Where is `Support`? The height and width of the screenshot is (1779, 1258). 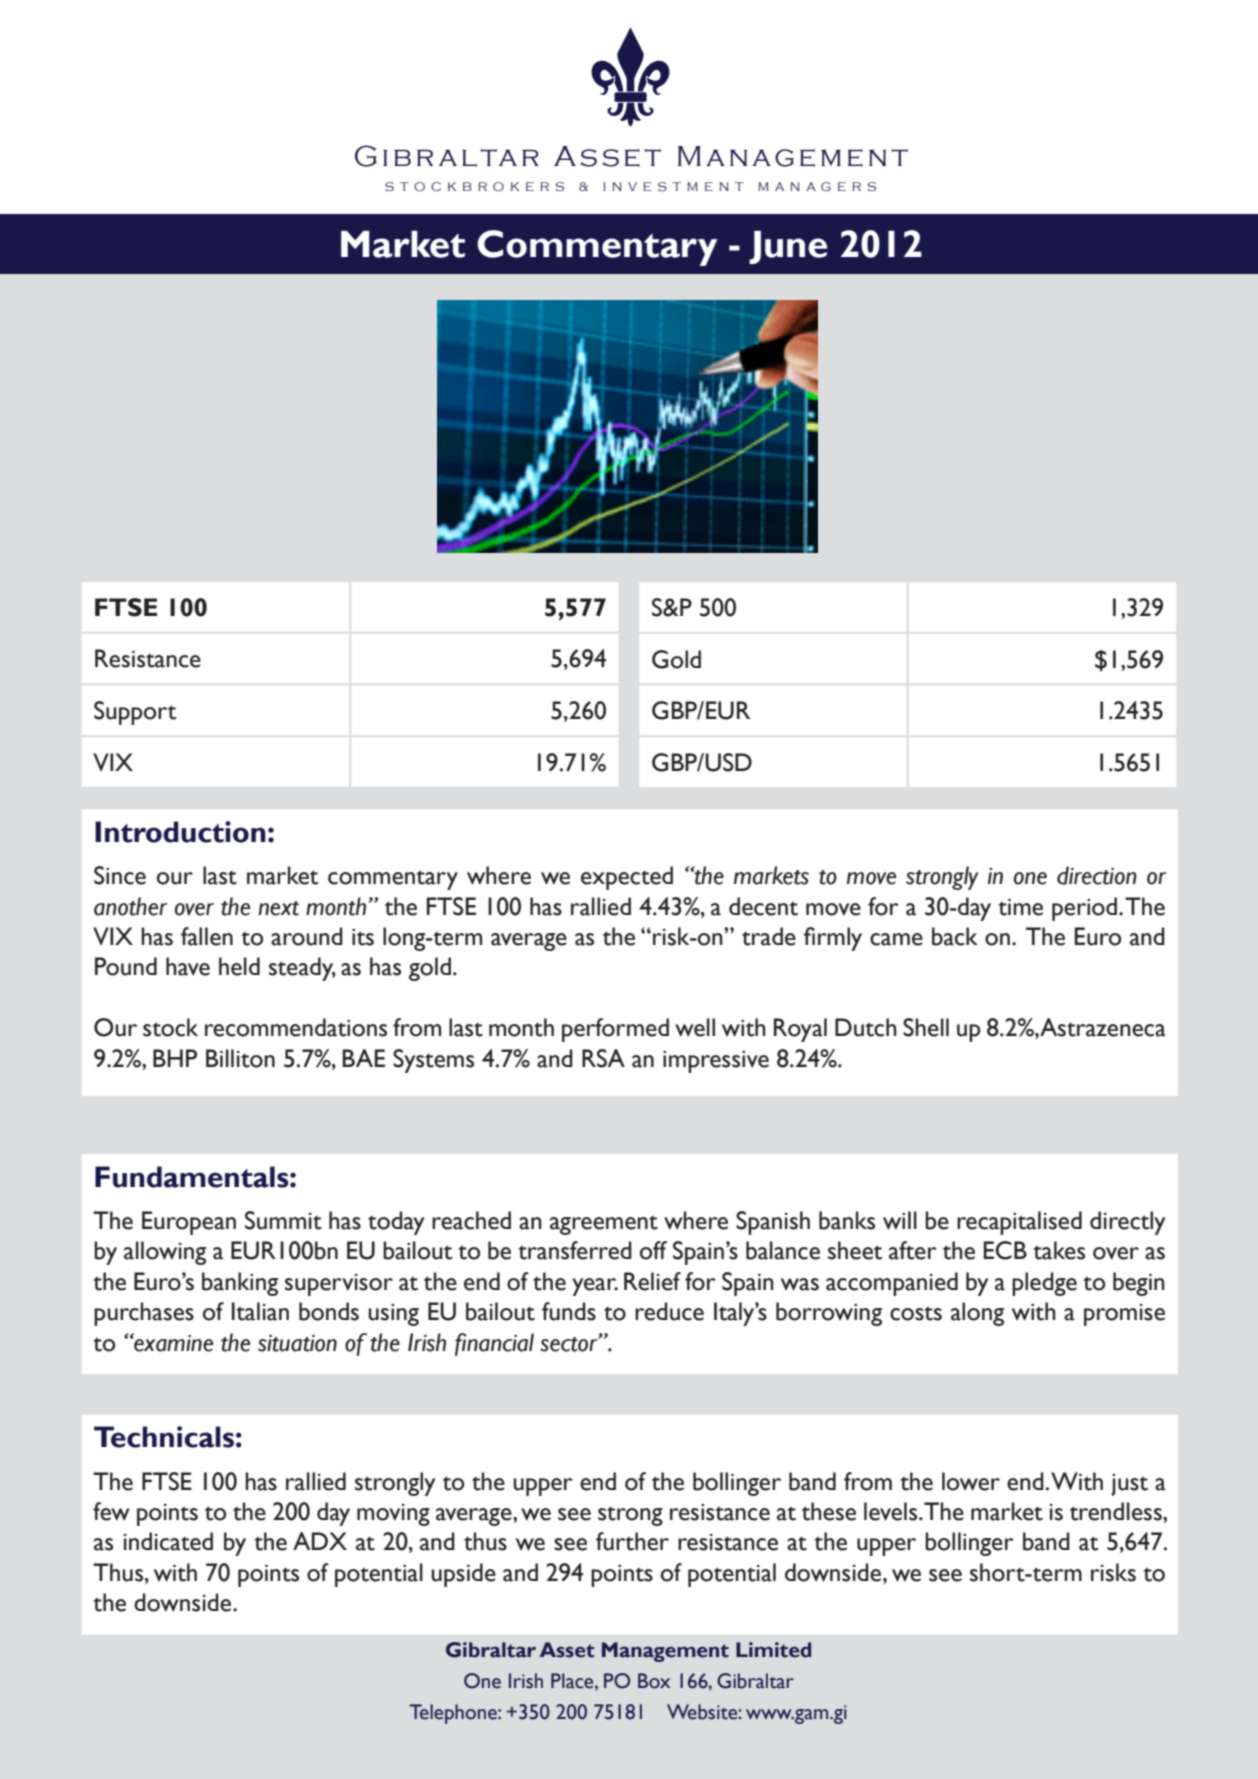 Support is located at coordinates (135, 713).
